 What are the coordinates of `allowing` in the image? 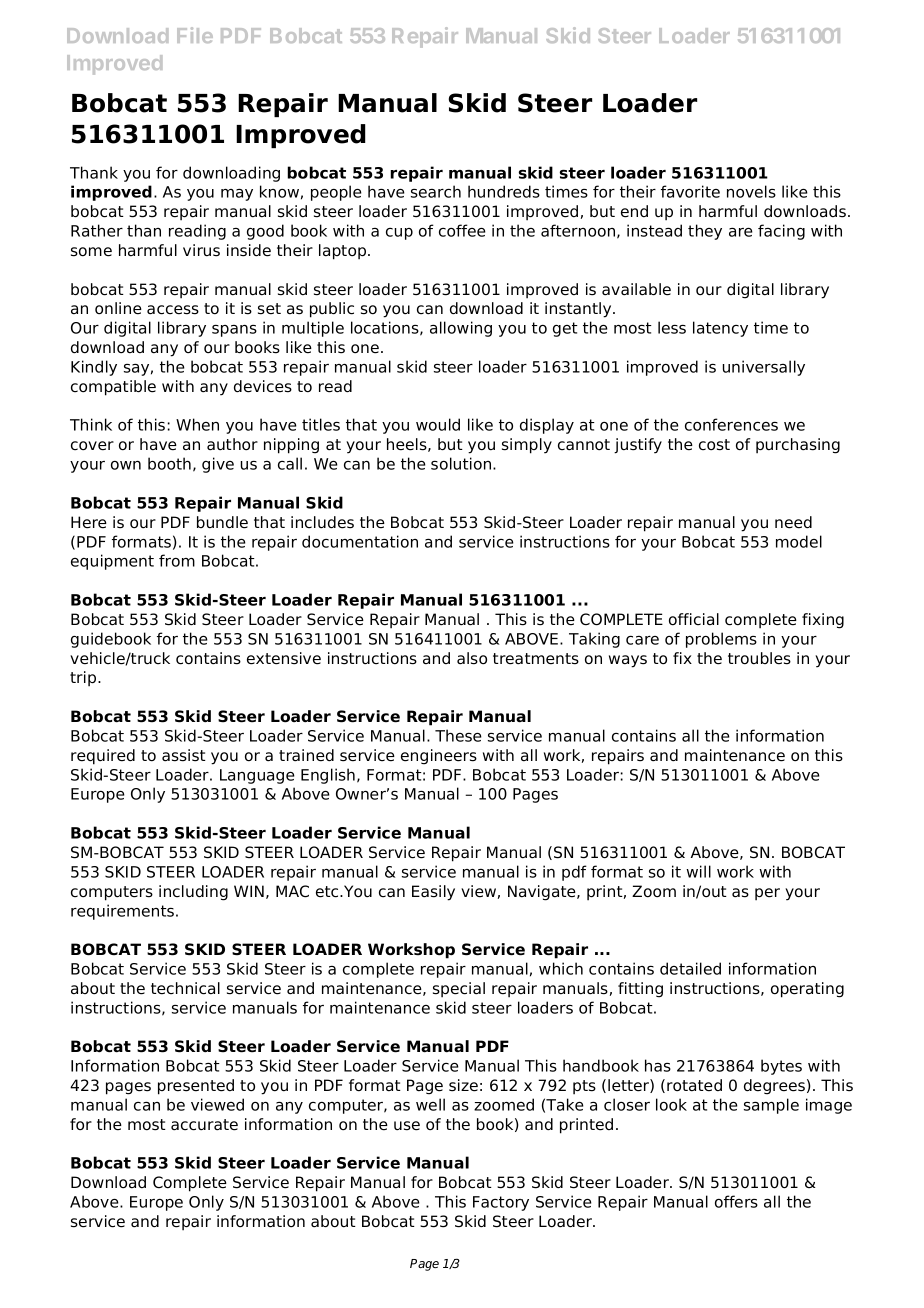 It's located at (461, 329).
